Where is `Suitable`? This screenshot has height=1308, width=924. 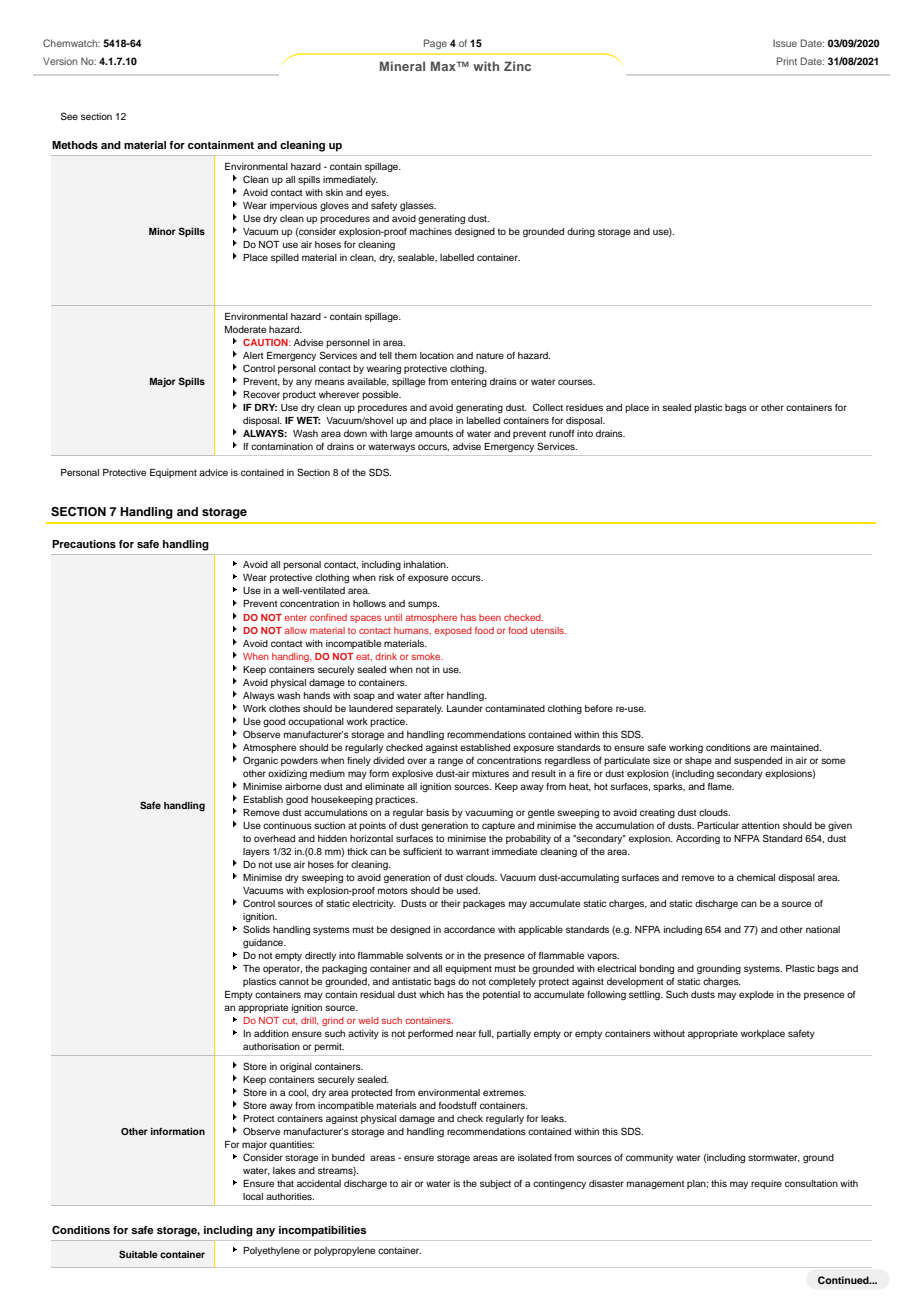
Suitable is located at coordinates (138, 1254).
